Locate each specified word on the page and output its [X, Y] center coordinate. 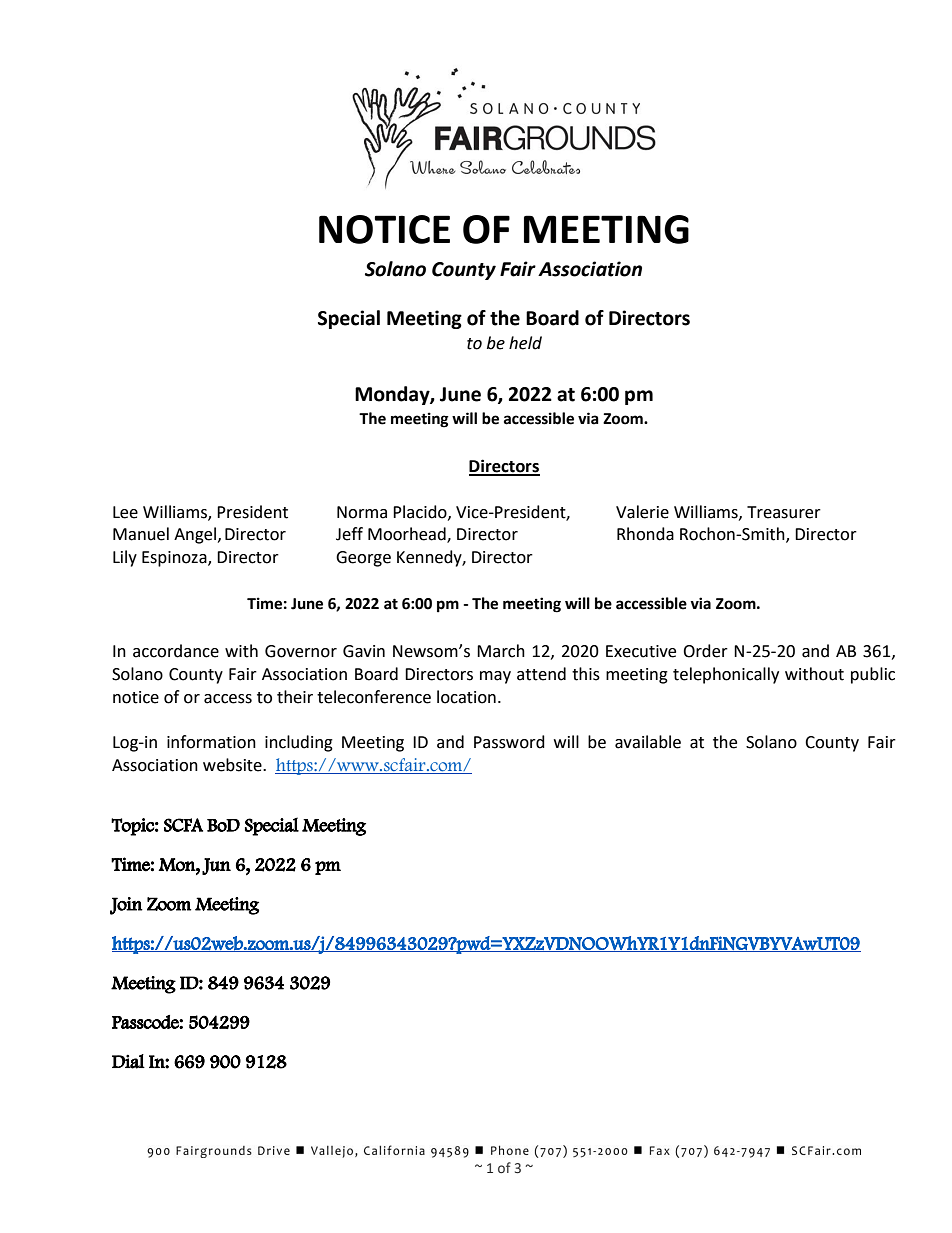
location [466, 697]
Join [126, 906]
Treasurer [784, 512]
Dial [128, 1061]
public [873, 675]
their [295, 697]
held [525, 343]
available [648, 742]
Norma [362, 512]
